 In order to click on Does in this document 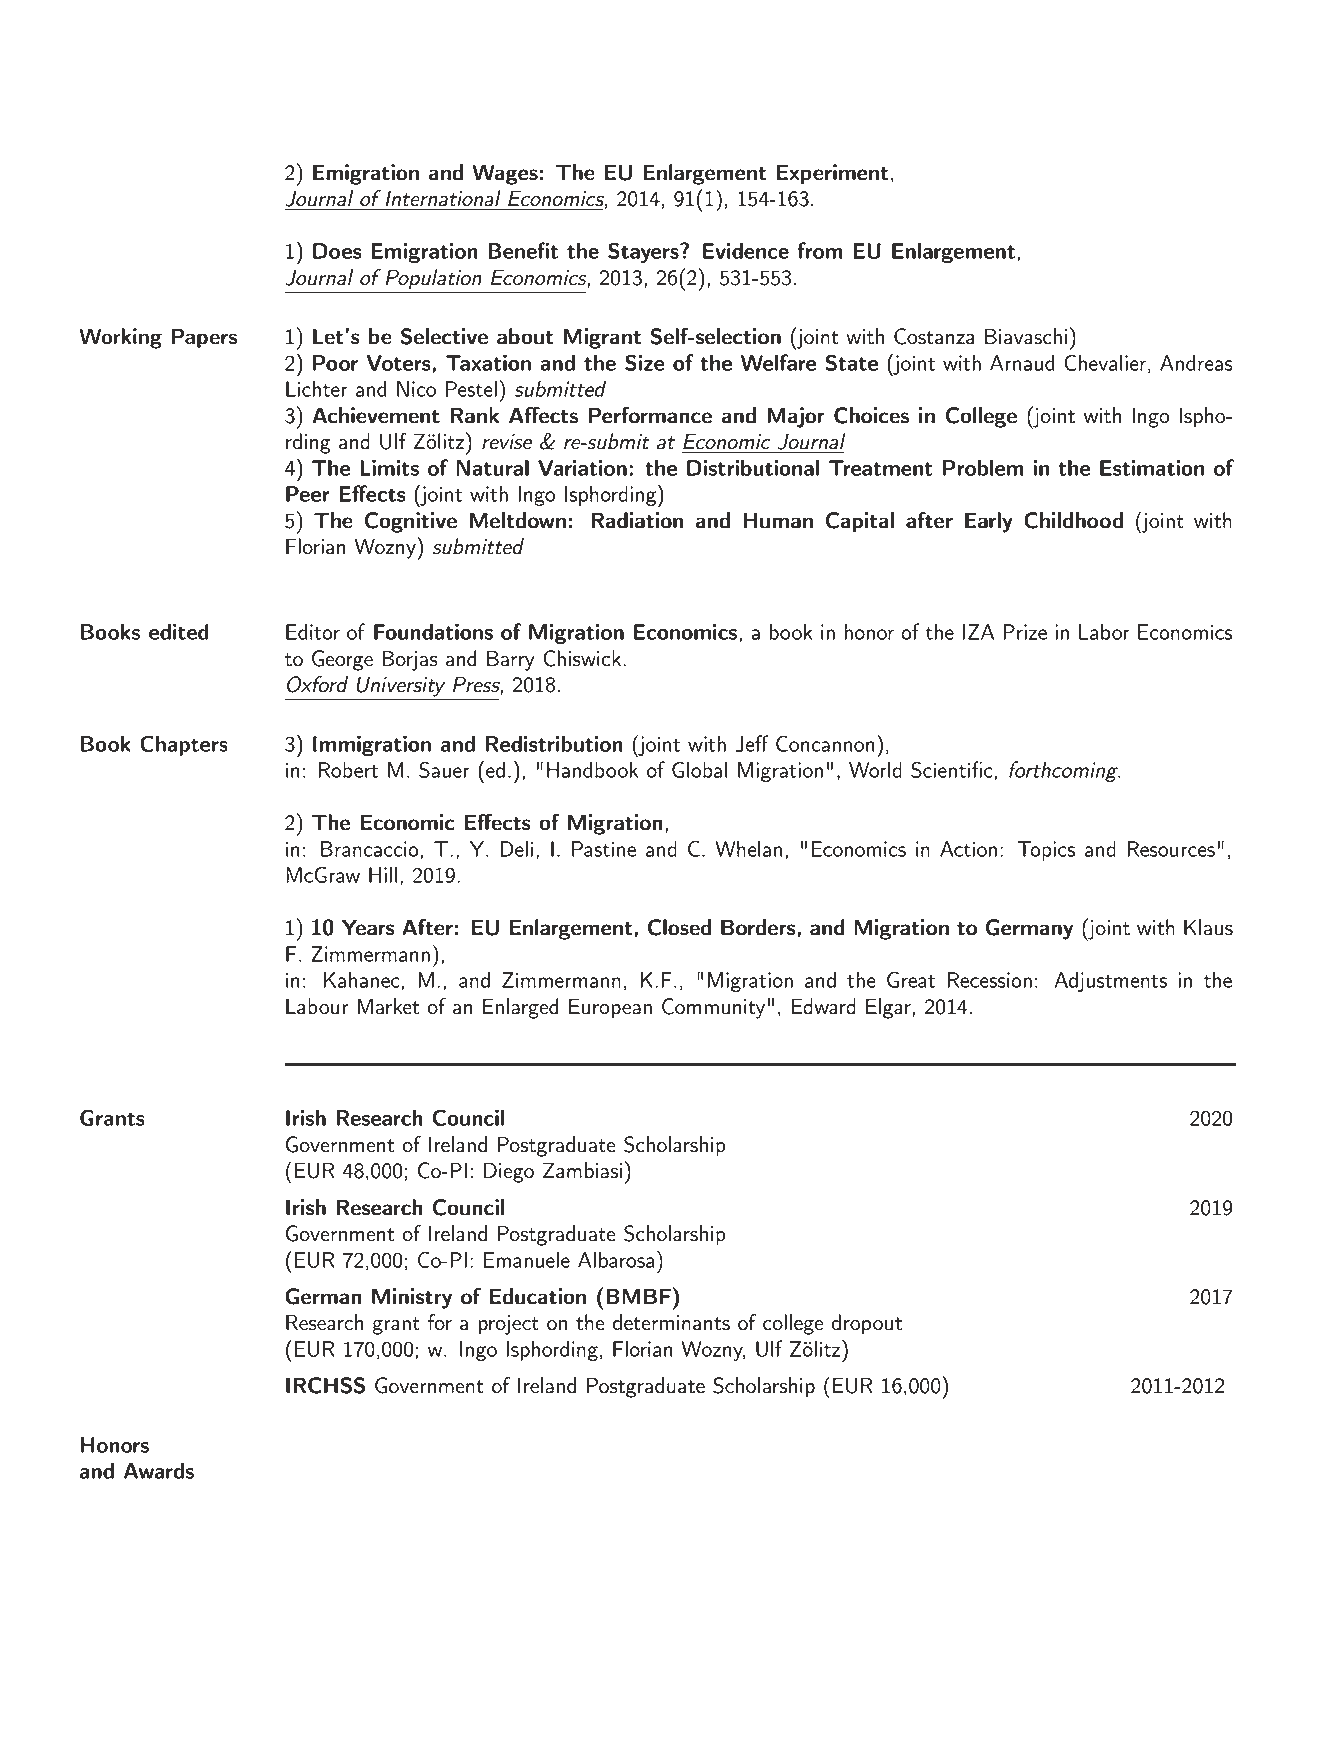, I will do `click(337, 251)`.
